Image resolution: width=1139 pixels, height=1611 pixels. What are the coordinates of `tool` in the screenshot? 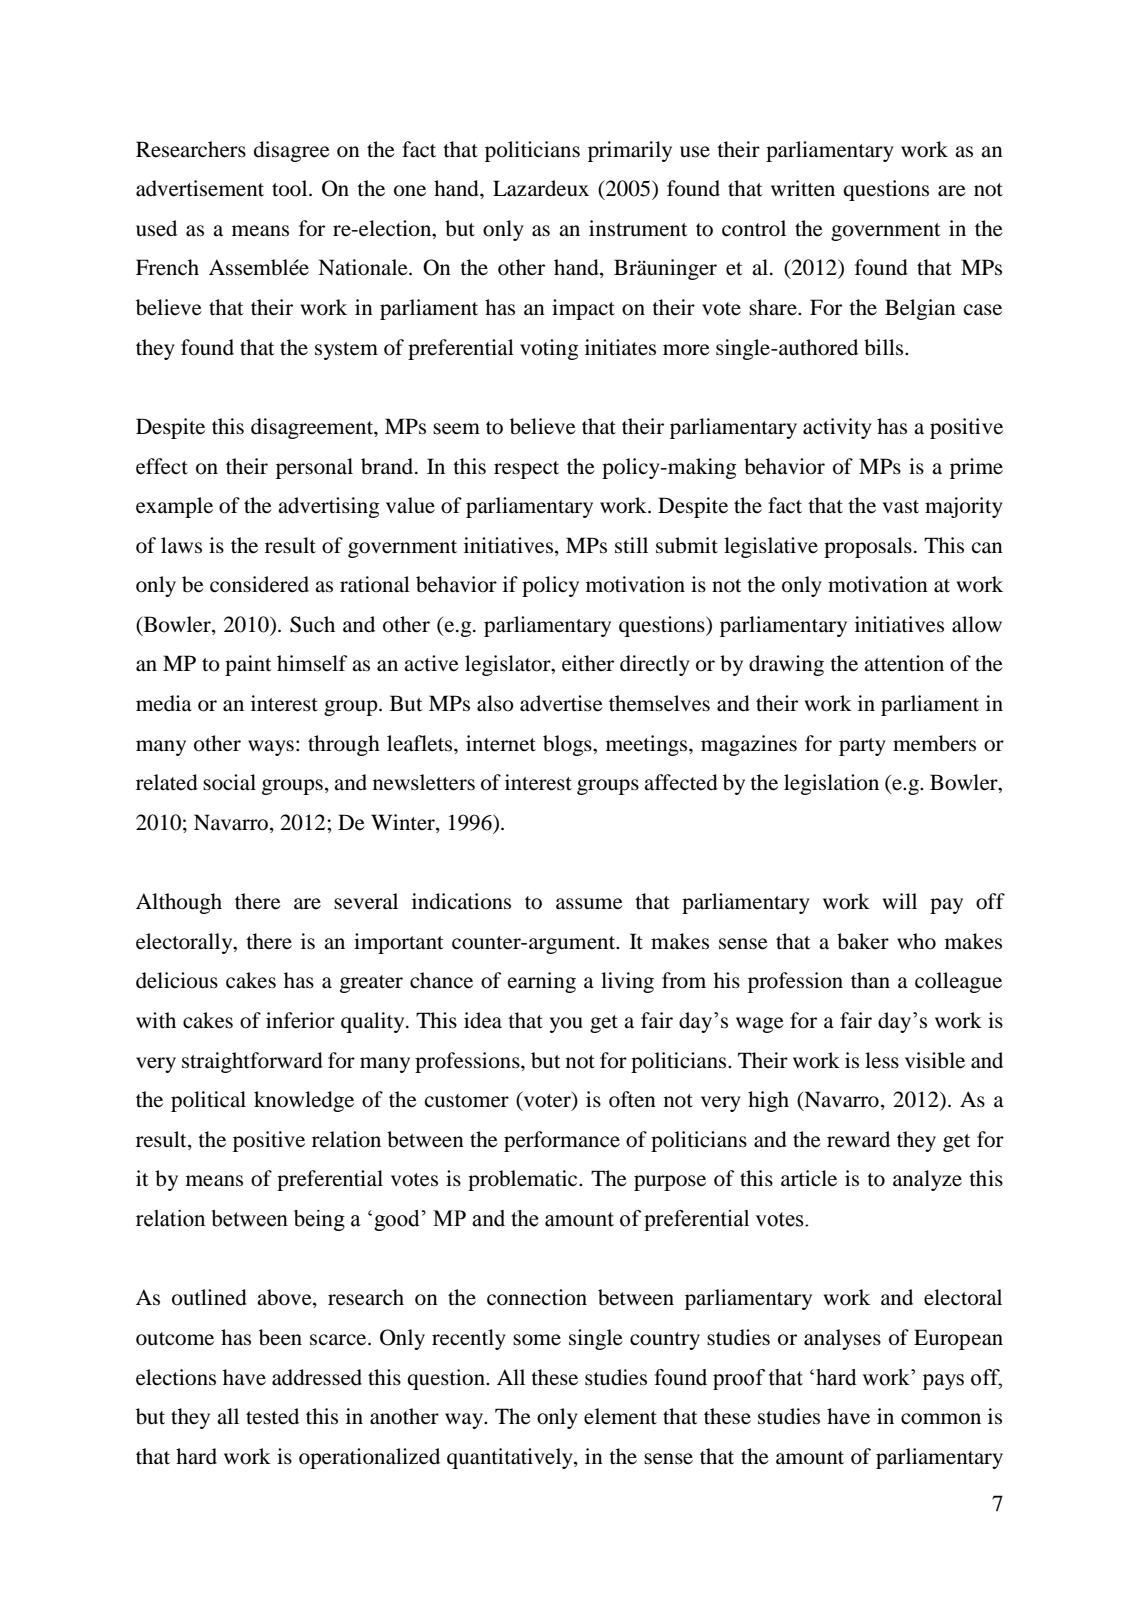 It's located at (291, 188).
